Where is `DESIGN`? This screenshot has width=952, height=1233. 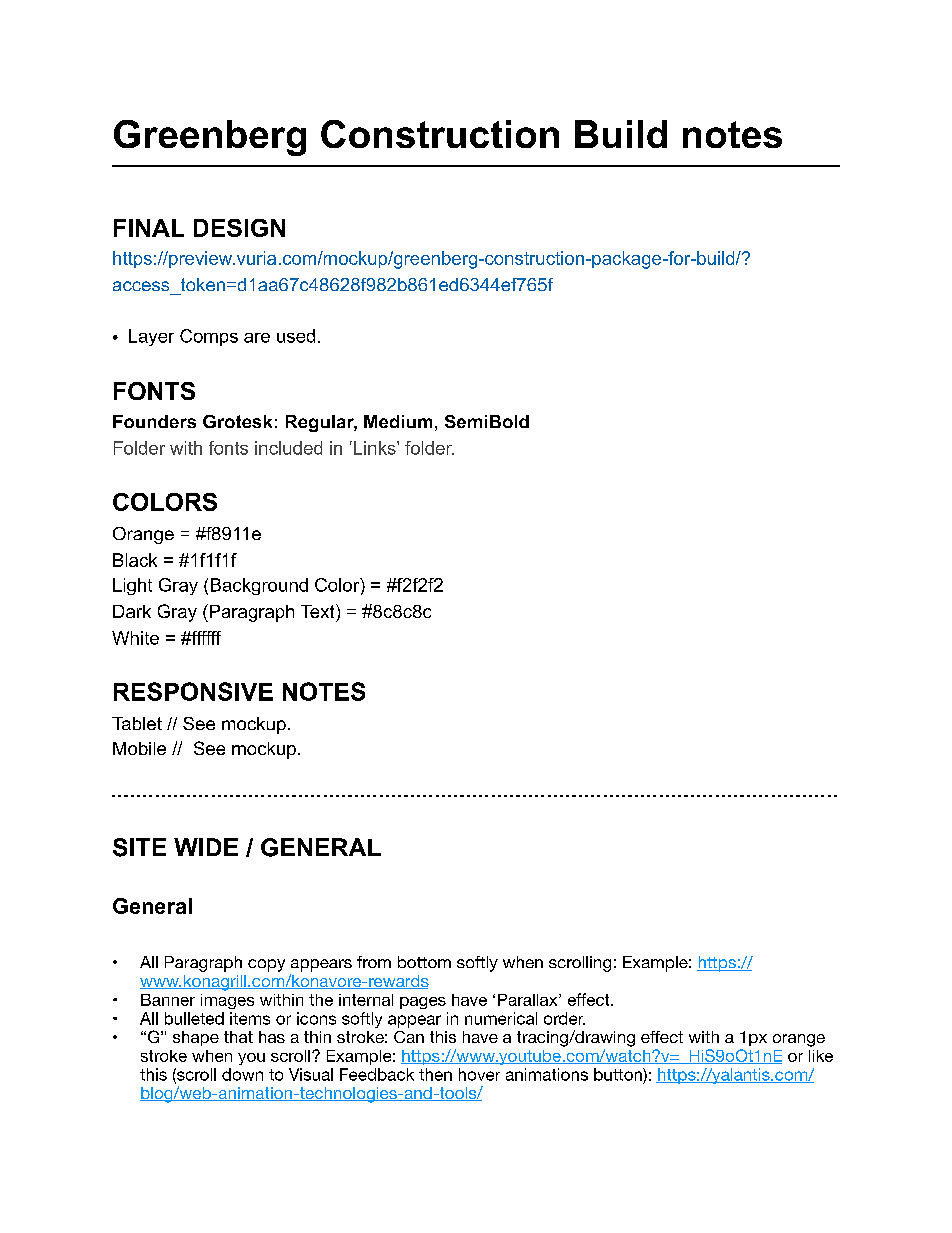
DESIGN is located at coordinates (239, 228).
